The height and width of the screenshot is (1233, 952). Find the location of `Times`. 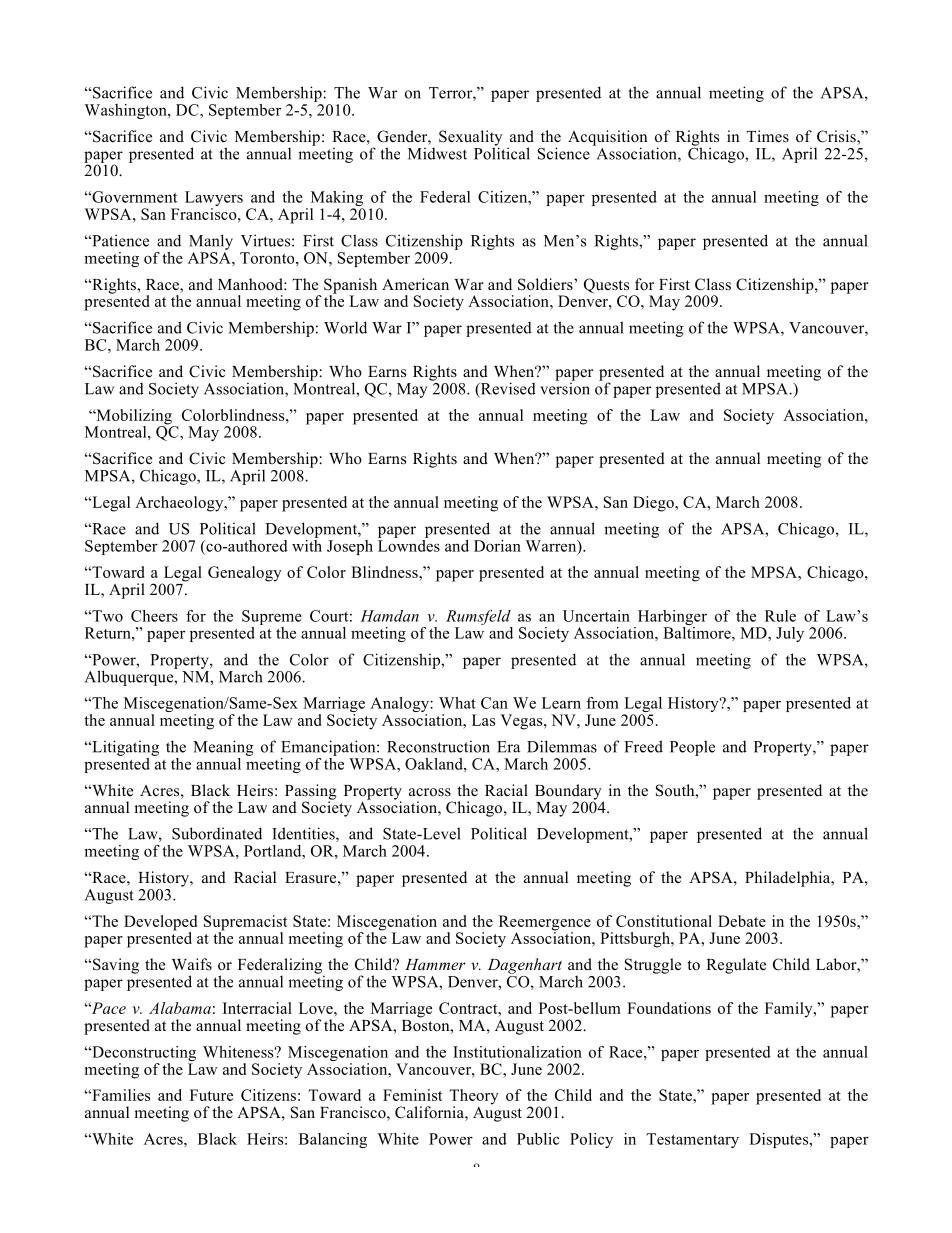

Times is located at coordinates (768, 136).
